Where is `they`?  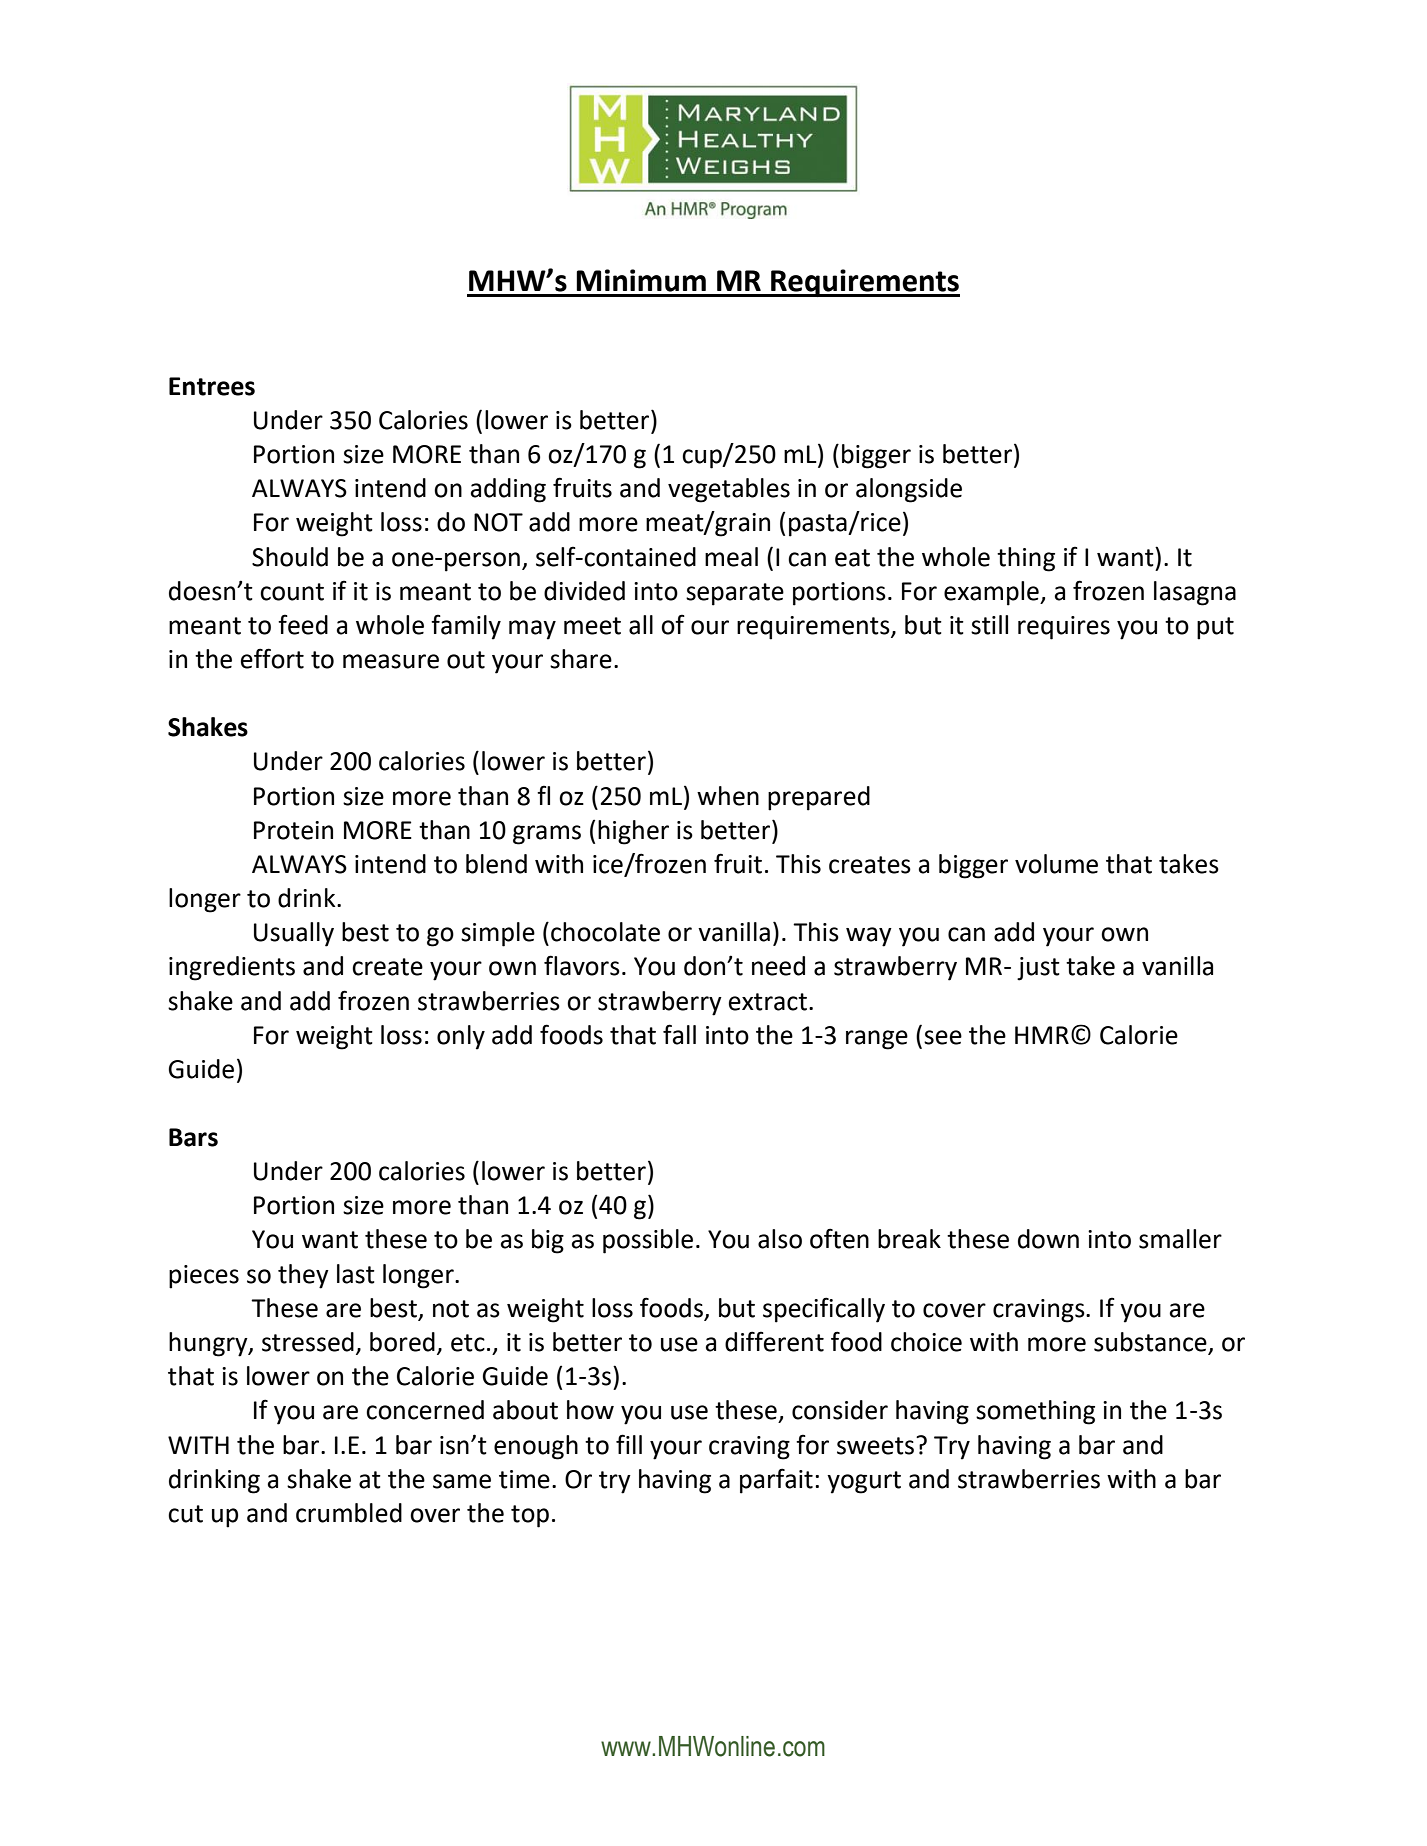 they is located at coordinates (303, 1276).
